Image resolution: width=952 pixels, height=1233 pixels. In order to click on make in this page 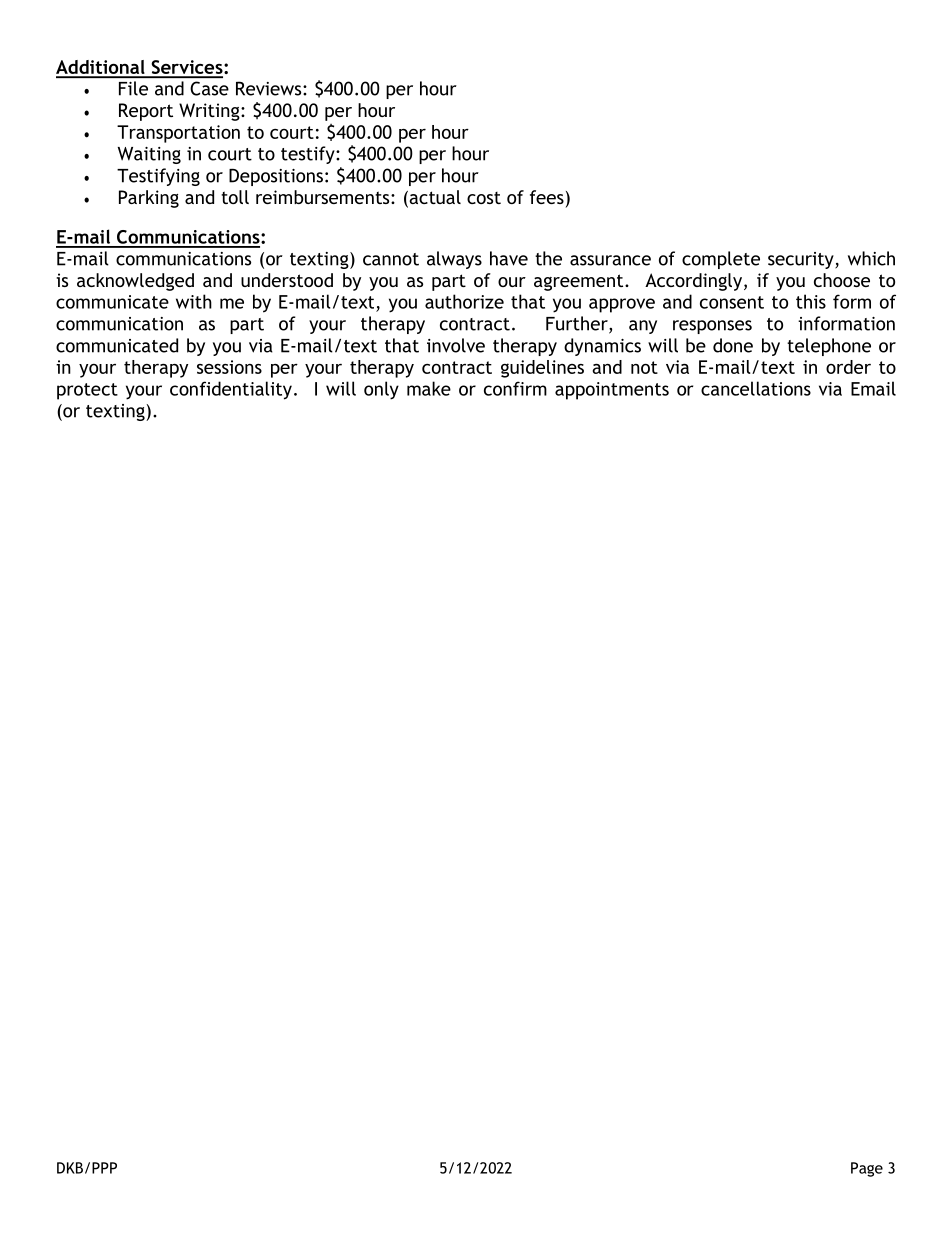, I will do `click(429, 388)`.
